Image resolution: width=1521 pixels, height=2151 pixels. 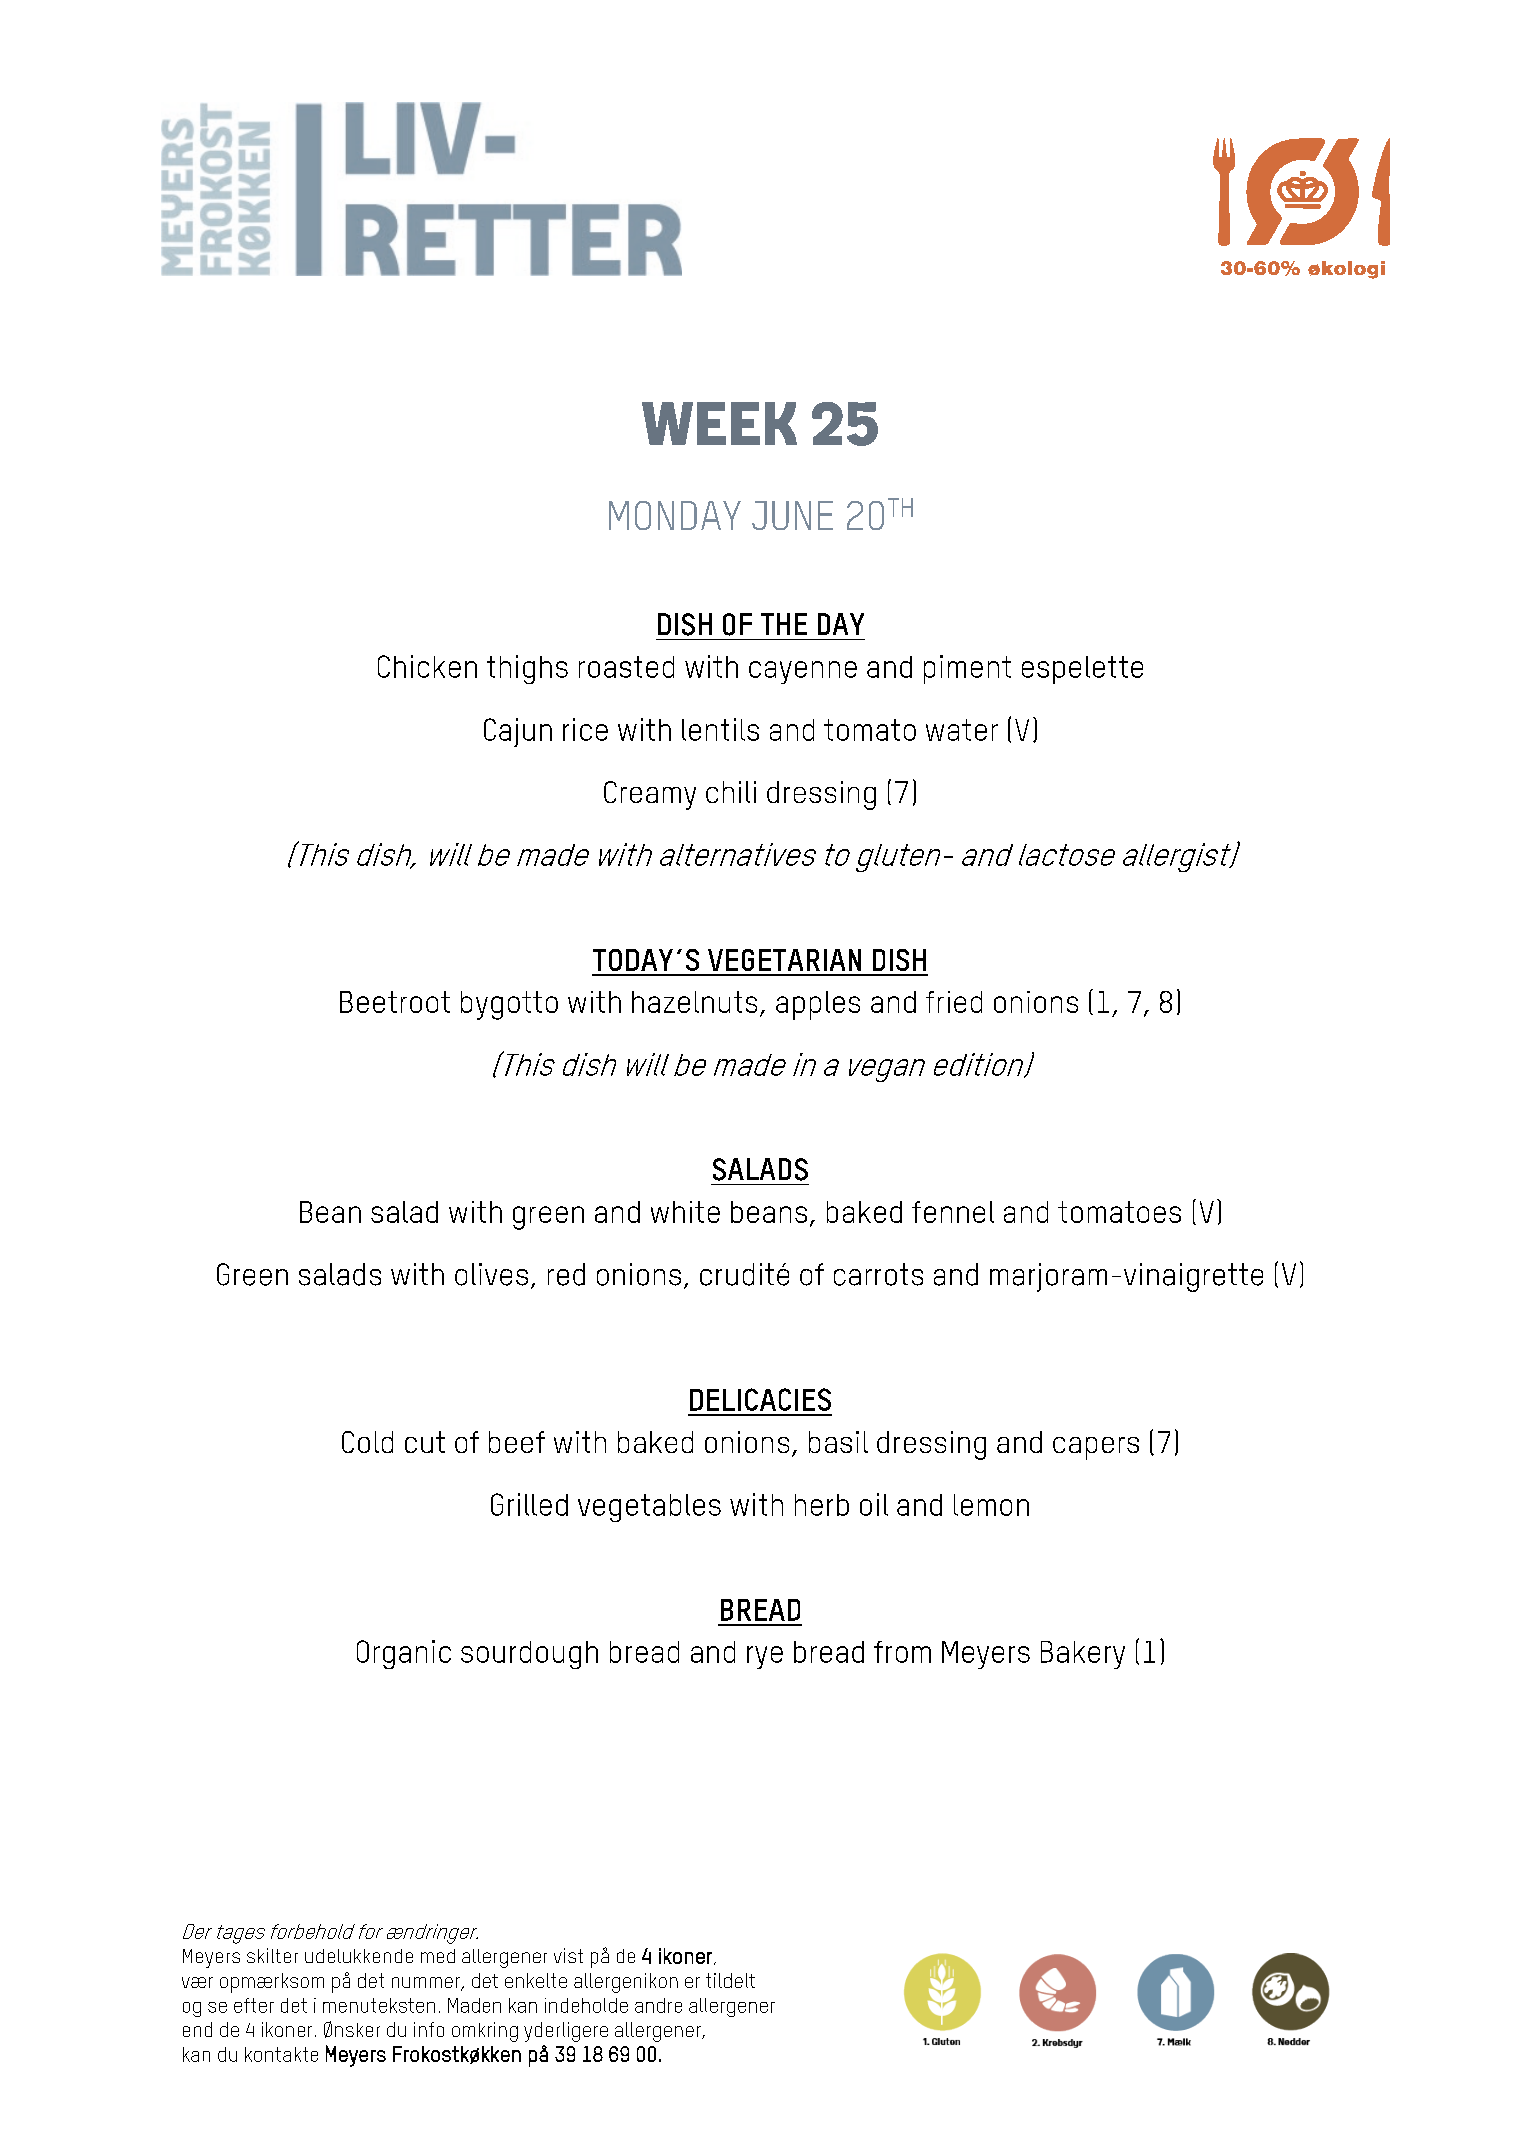 I want to click on white, so click(x=685, y=1212).
